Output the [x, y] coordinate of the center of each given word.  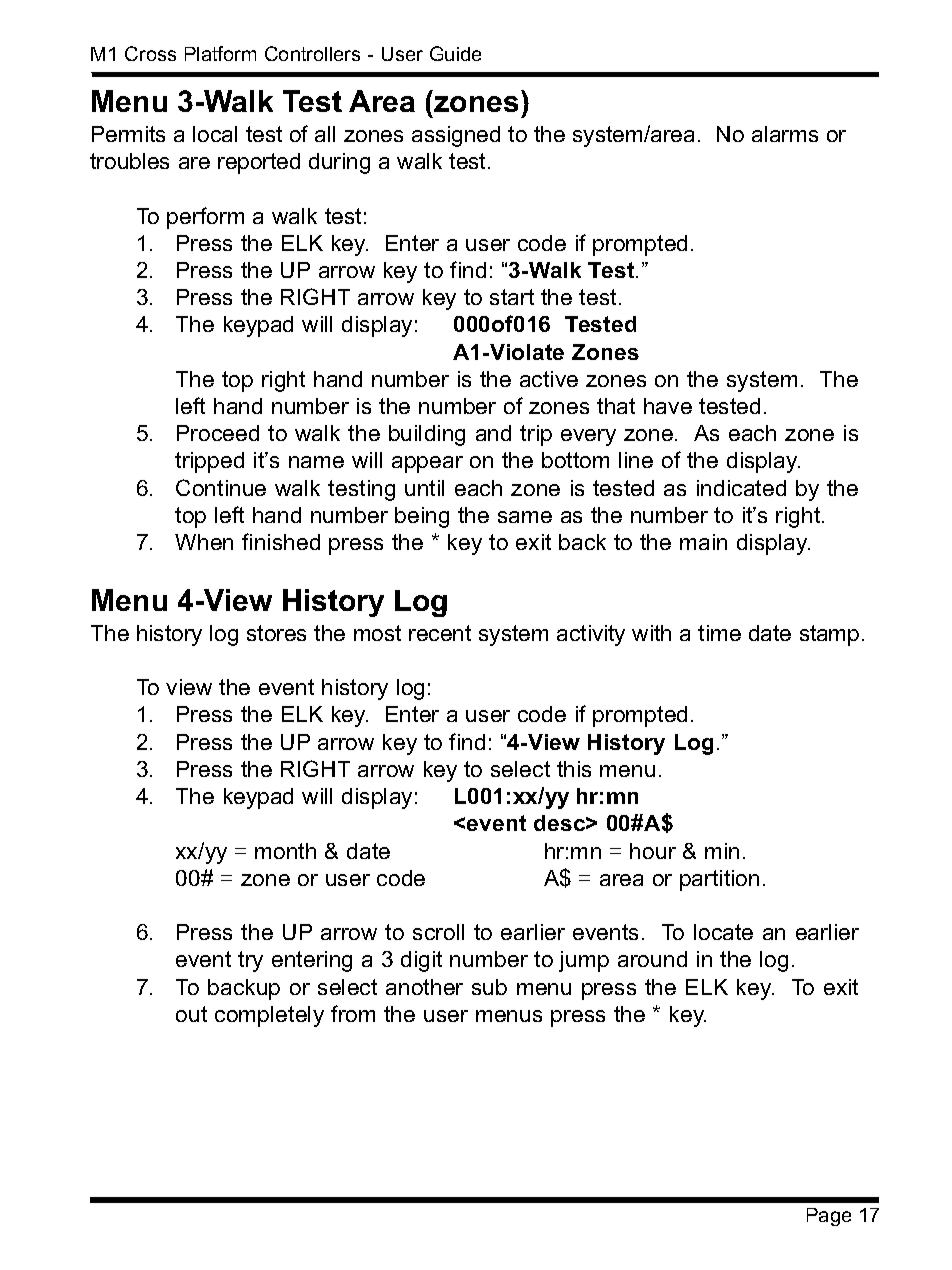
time [719, 633]
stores [276, 633]
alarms [785, 134]
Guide [455, 53]
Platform [220, 53]
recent [440, 633]
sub [489, 987]
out [191, 1014]
